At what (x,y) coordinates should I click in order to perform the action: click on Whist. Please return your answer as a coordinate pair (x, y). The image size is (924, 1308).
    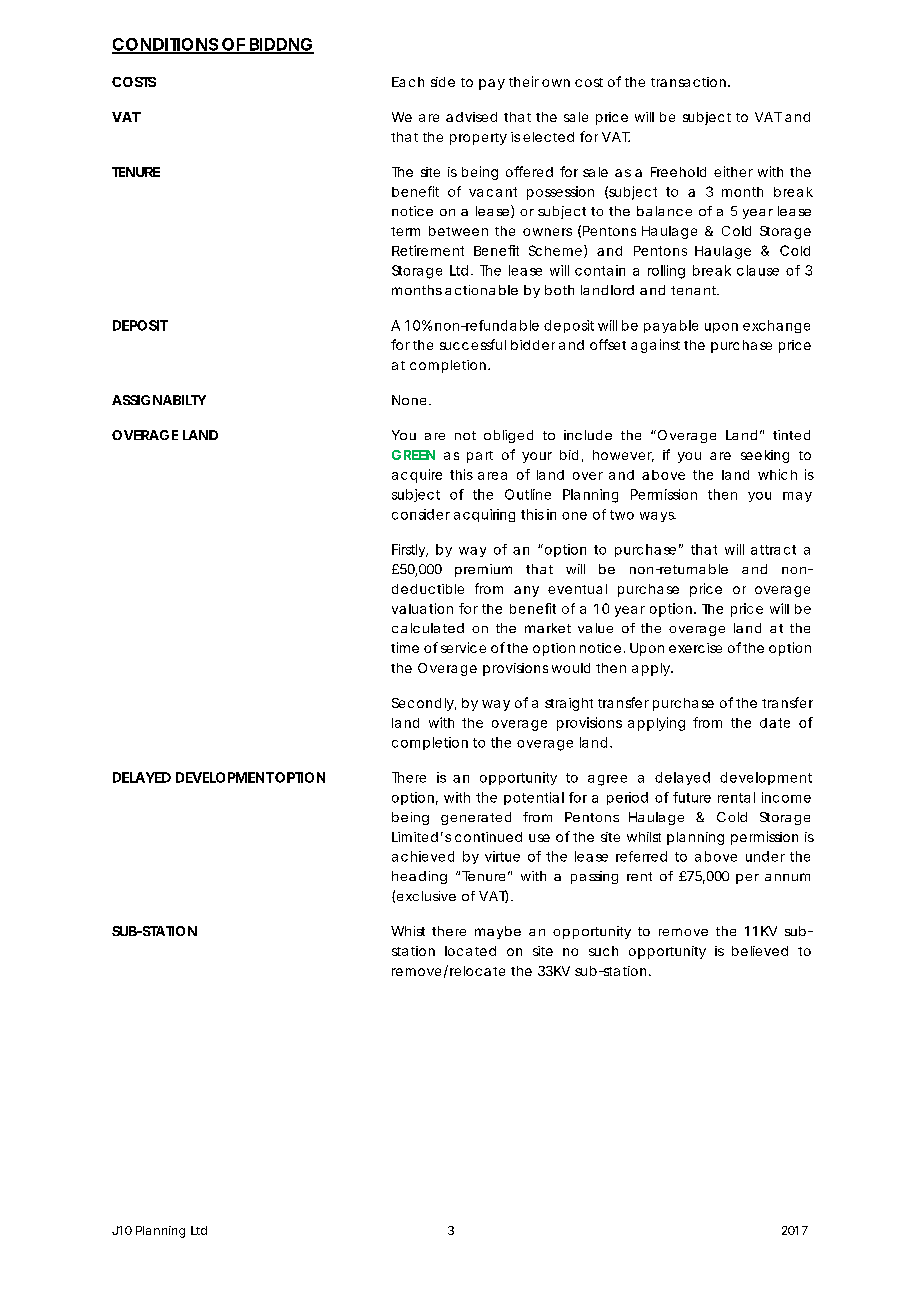
    Looking at the image, I should click on (408, 931).
